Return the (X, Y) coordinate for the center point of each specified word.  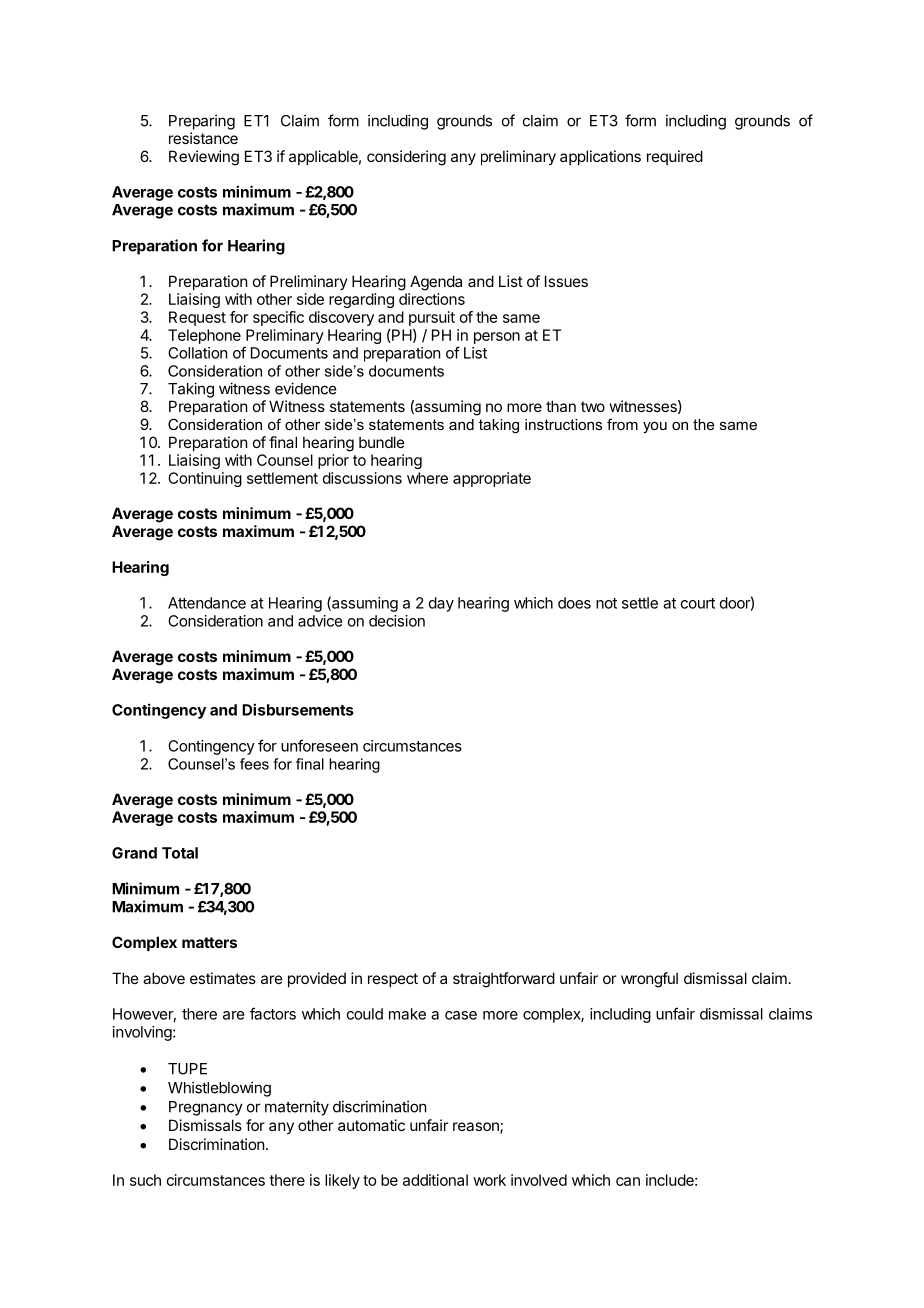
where (427, 478)
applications (600, 157)
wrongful (649, 980)
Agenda (436, 283)
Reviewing (204, 158)
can (628, 1181)
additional (435, 1180)
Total (180, 853)
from (622, 424)
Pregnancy (206, 1108)
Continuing (205, 479)
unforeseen (319, 745)
